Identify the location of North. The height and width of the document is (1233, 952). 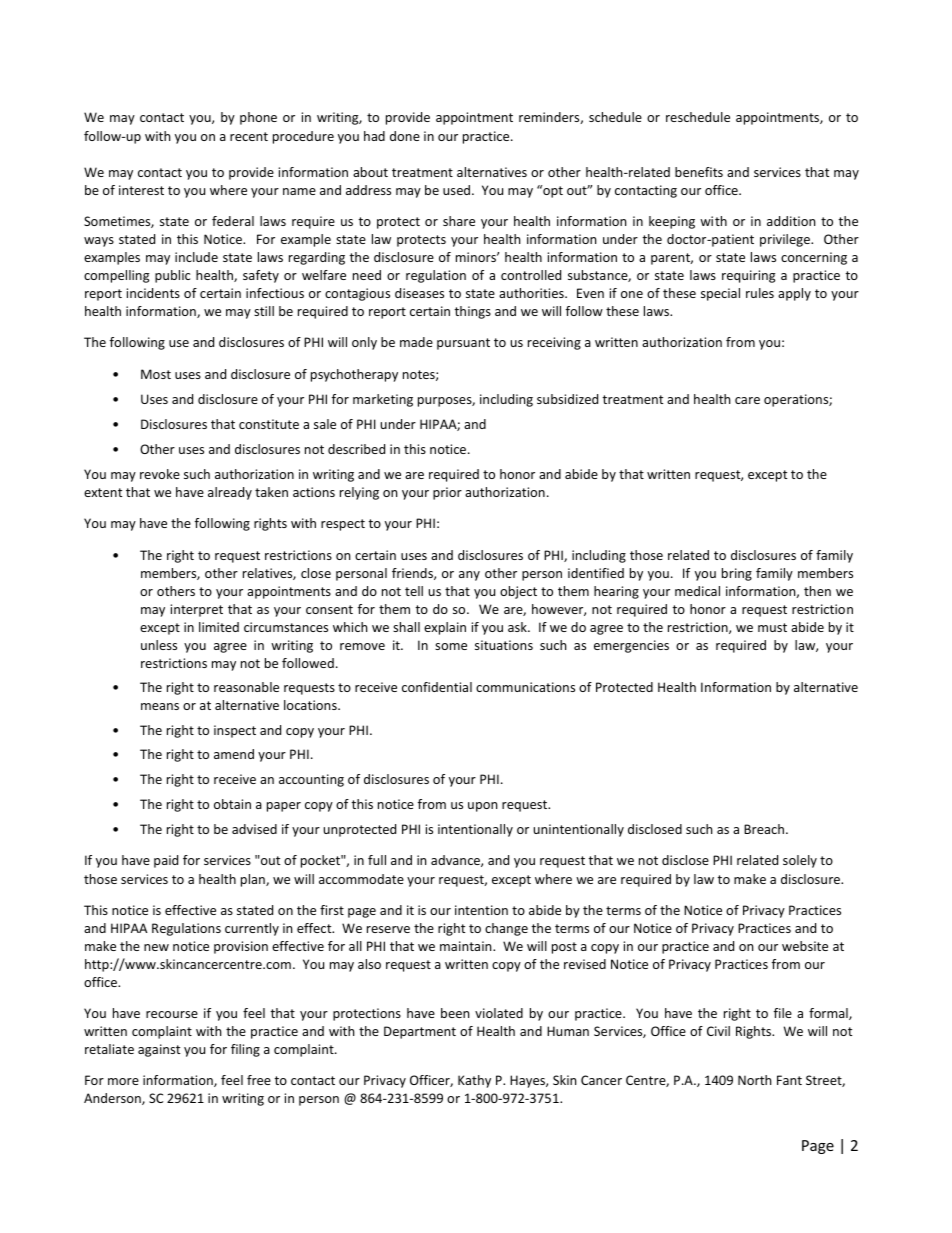
(754, 1080).
